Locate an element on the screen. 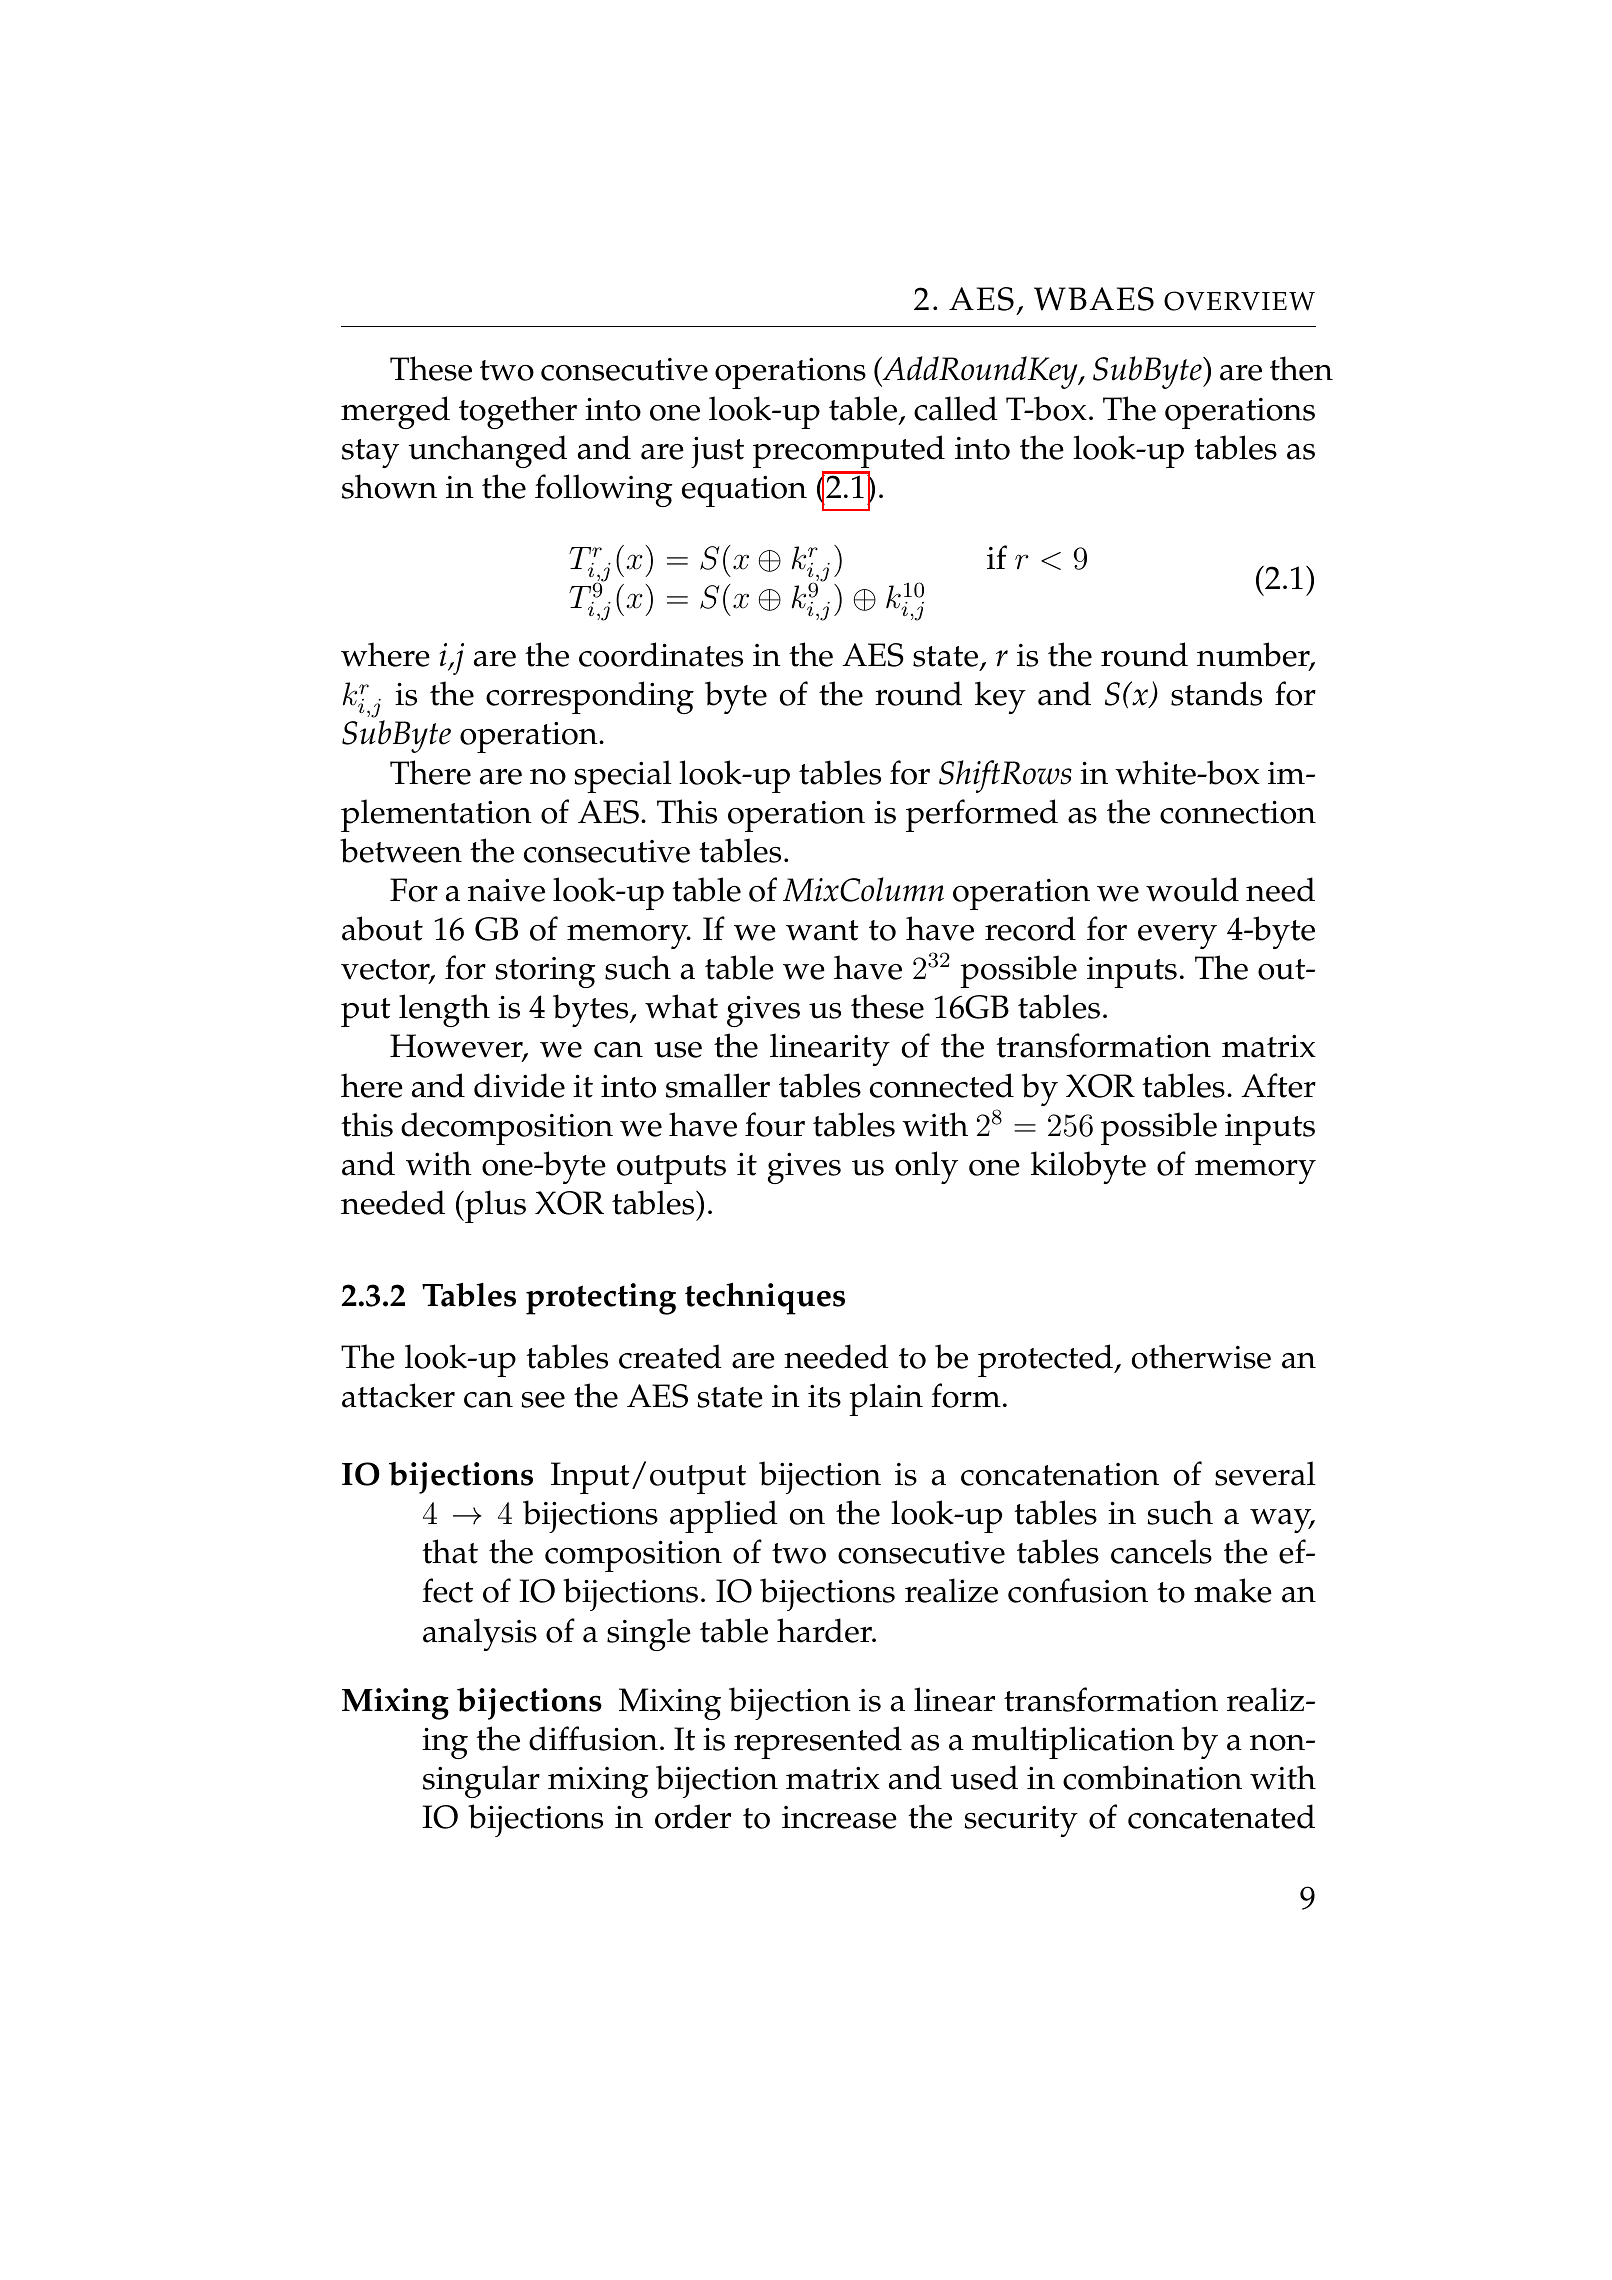  corresponding is located at coordinates (590, 697).
